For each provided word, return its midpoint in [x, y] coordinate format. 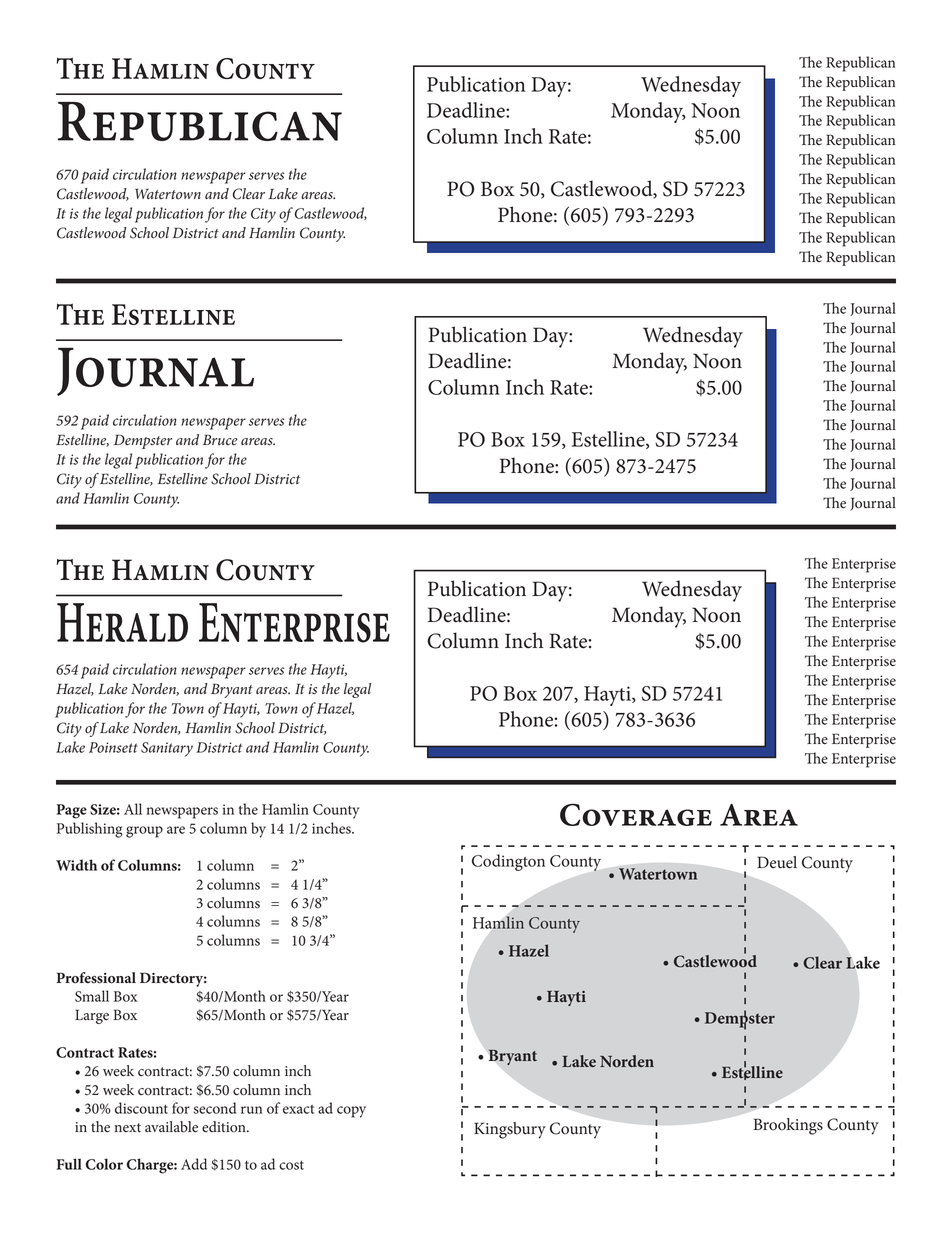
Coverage [636, 814]
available [171, 1127]
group [144, 832]
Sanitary [167, 749]
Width [76, 865]
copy [351, 1112]
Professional [96, 978]
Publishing [90, 830]
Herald [122, 622]
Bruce [220, 440]
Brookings [788, 1126]
